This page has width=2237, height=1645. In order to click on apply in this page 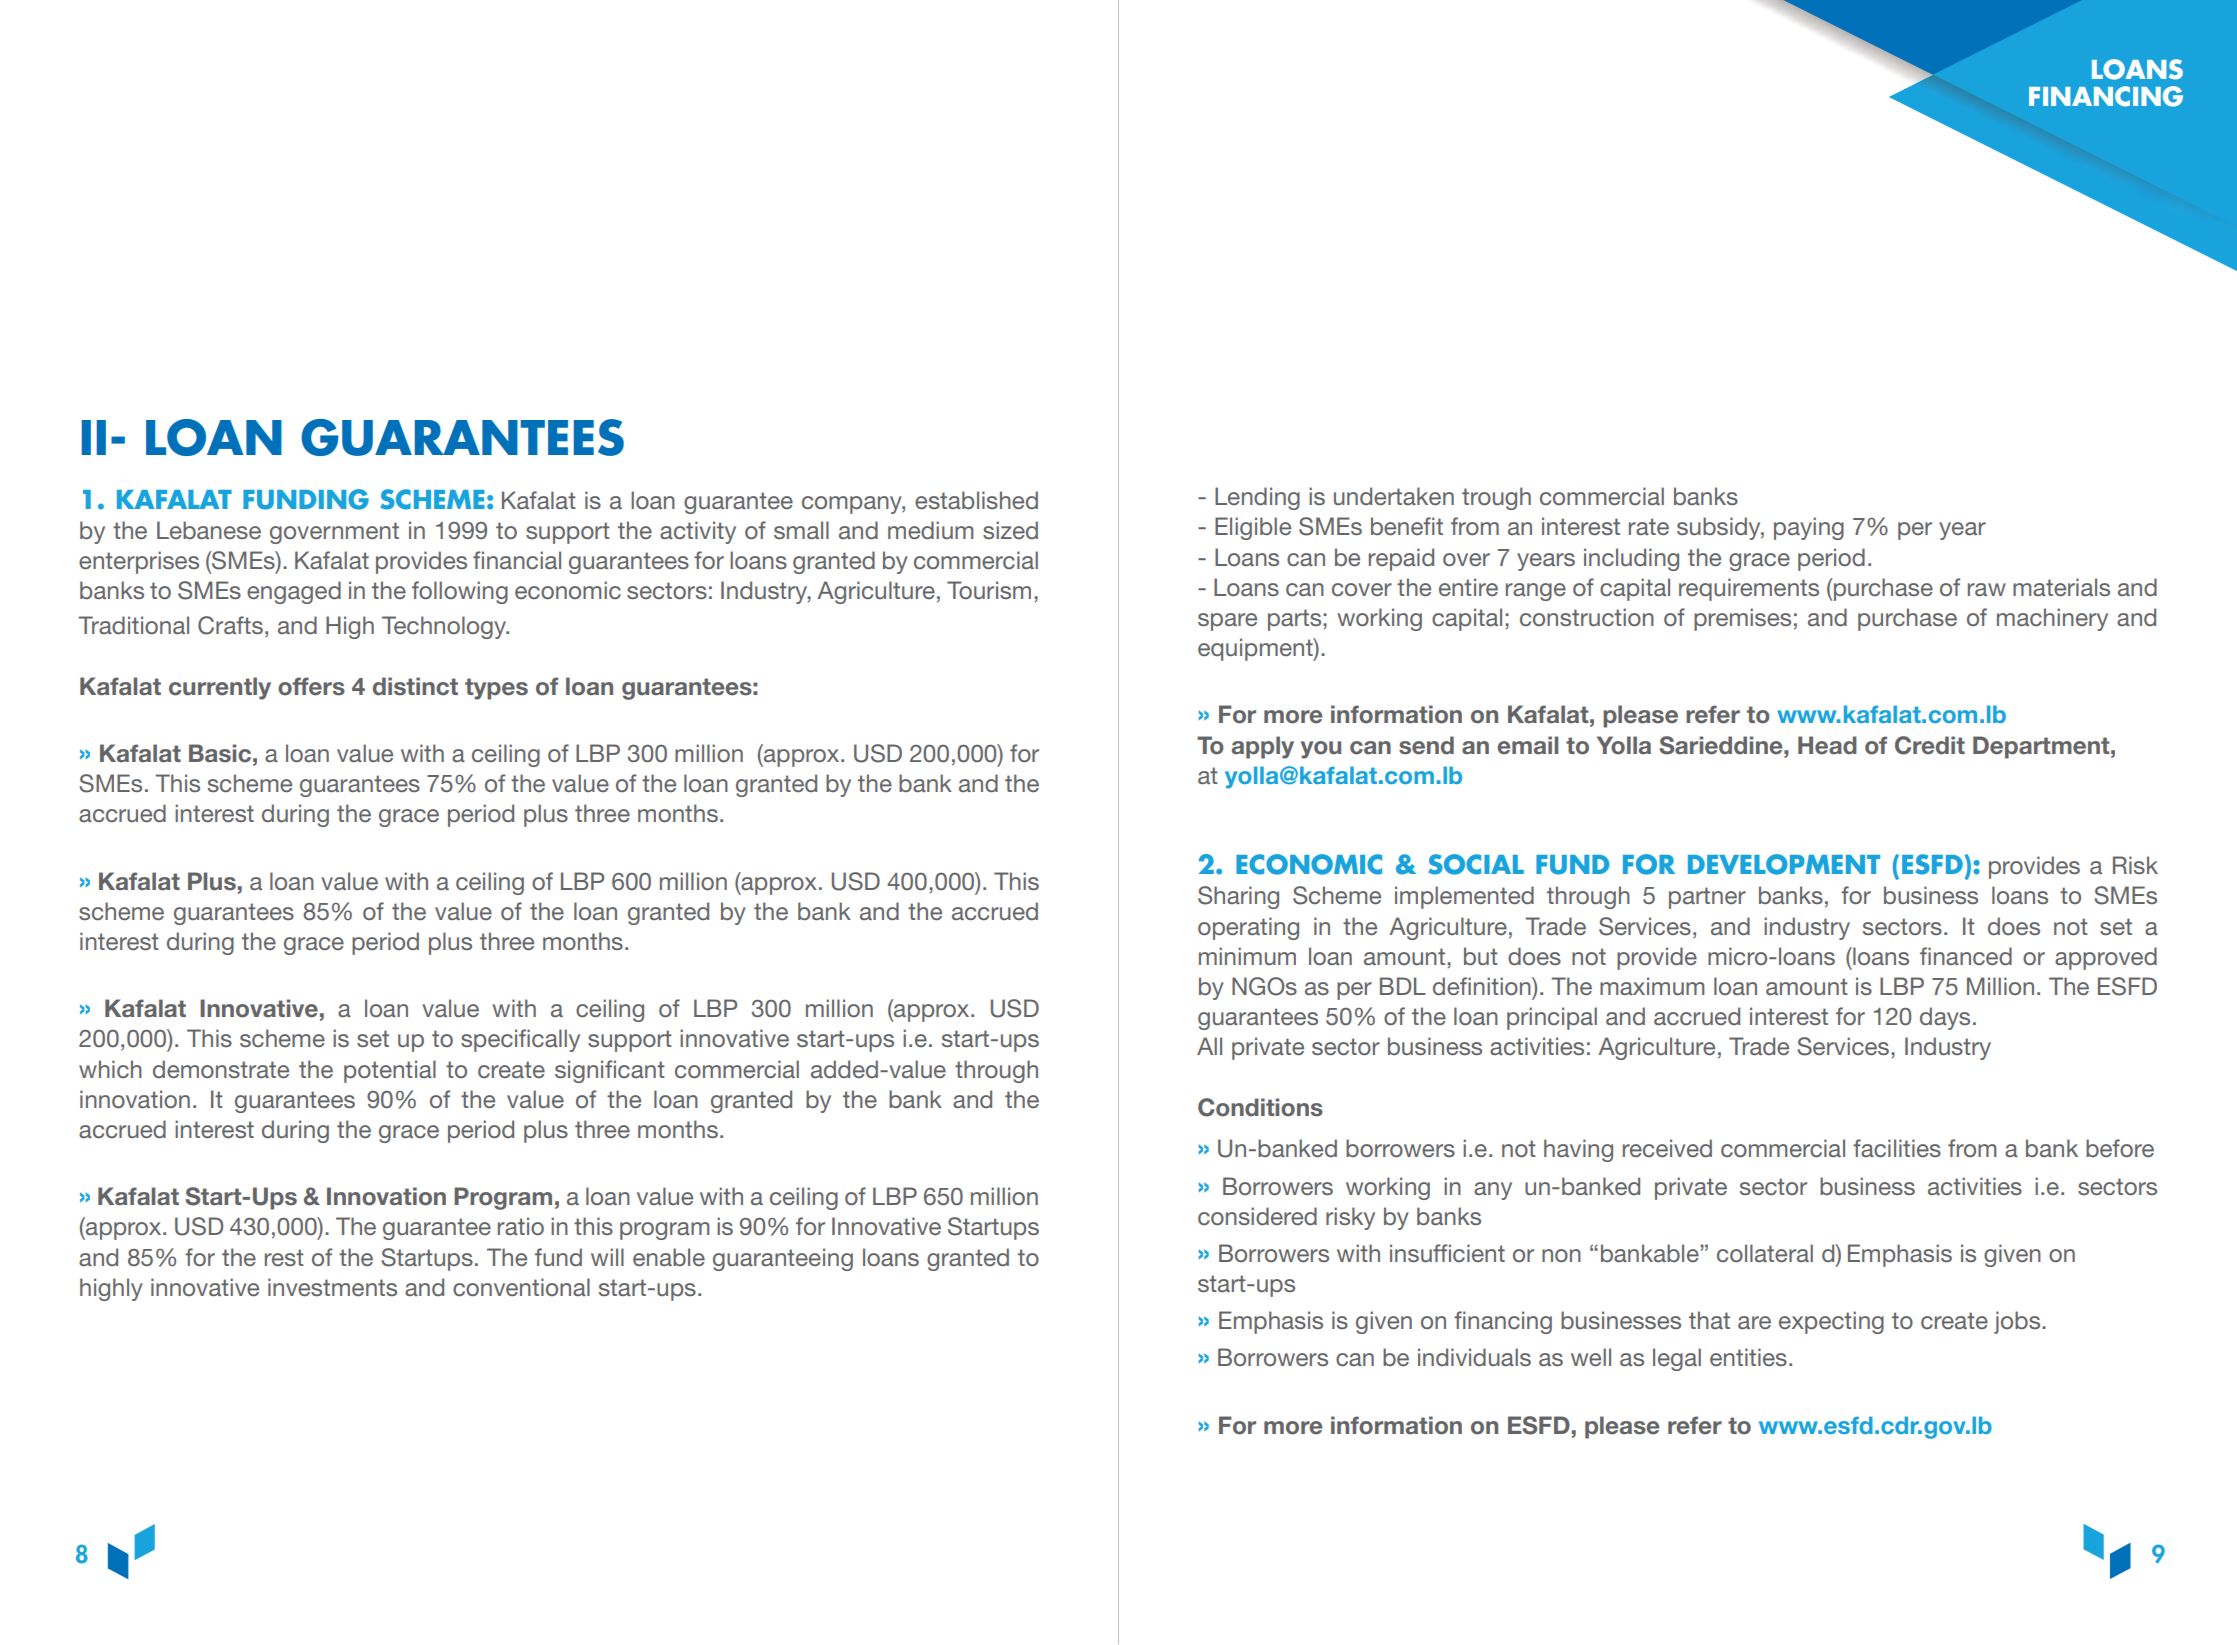, I will do `click(1263, 747)`.
